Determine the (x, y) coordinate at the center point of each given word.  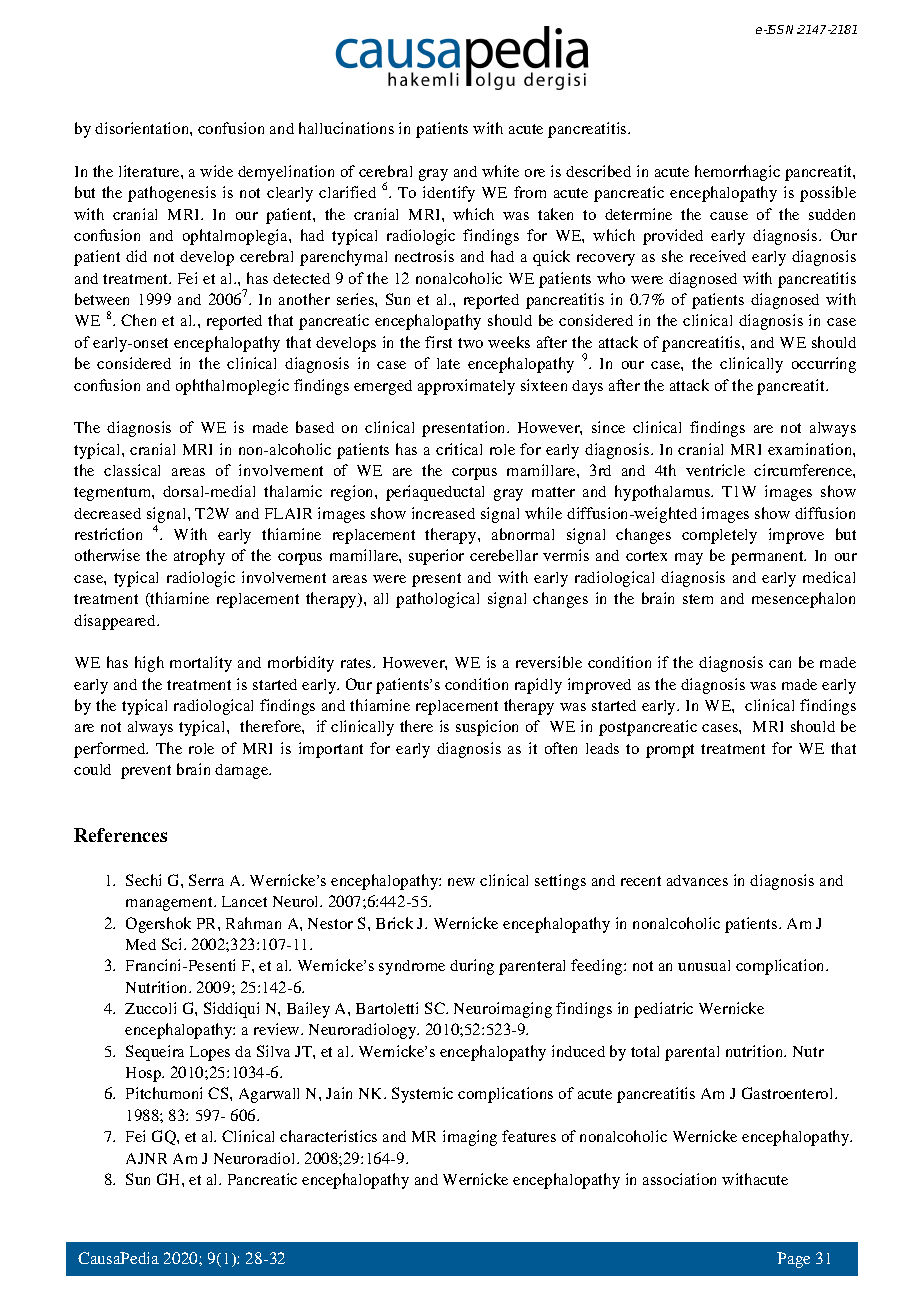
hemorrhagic (737, 173)
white (500, 171)
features (529, 1136)
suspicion (487, 728)
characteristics (328, 1136)
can (780, 664)
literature (150, 171)
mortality (201, 664)
